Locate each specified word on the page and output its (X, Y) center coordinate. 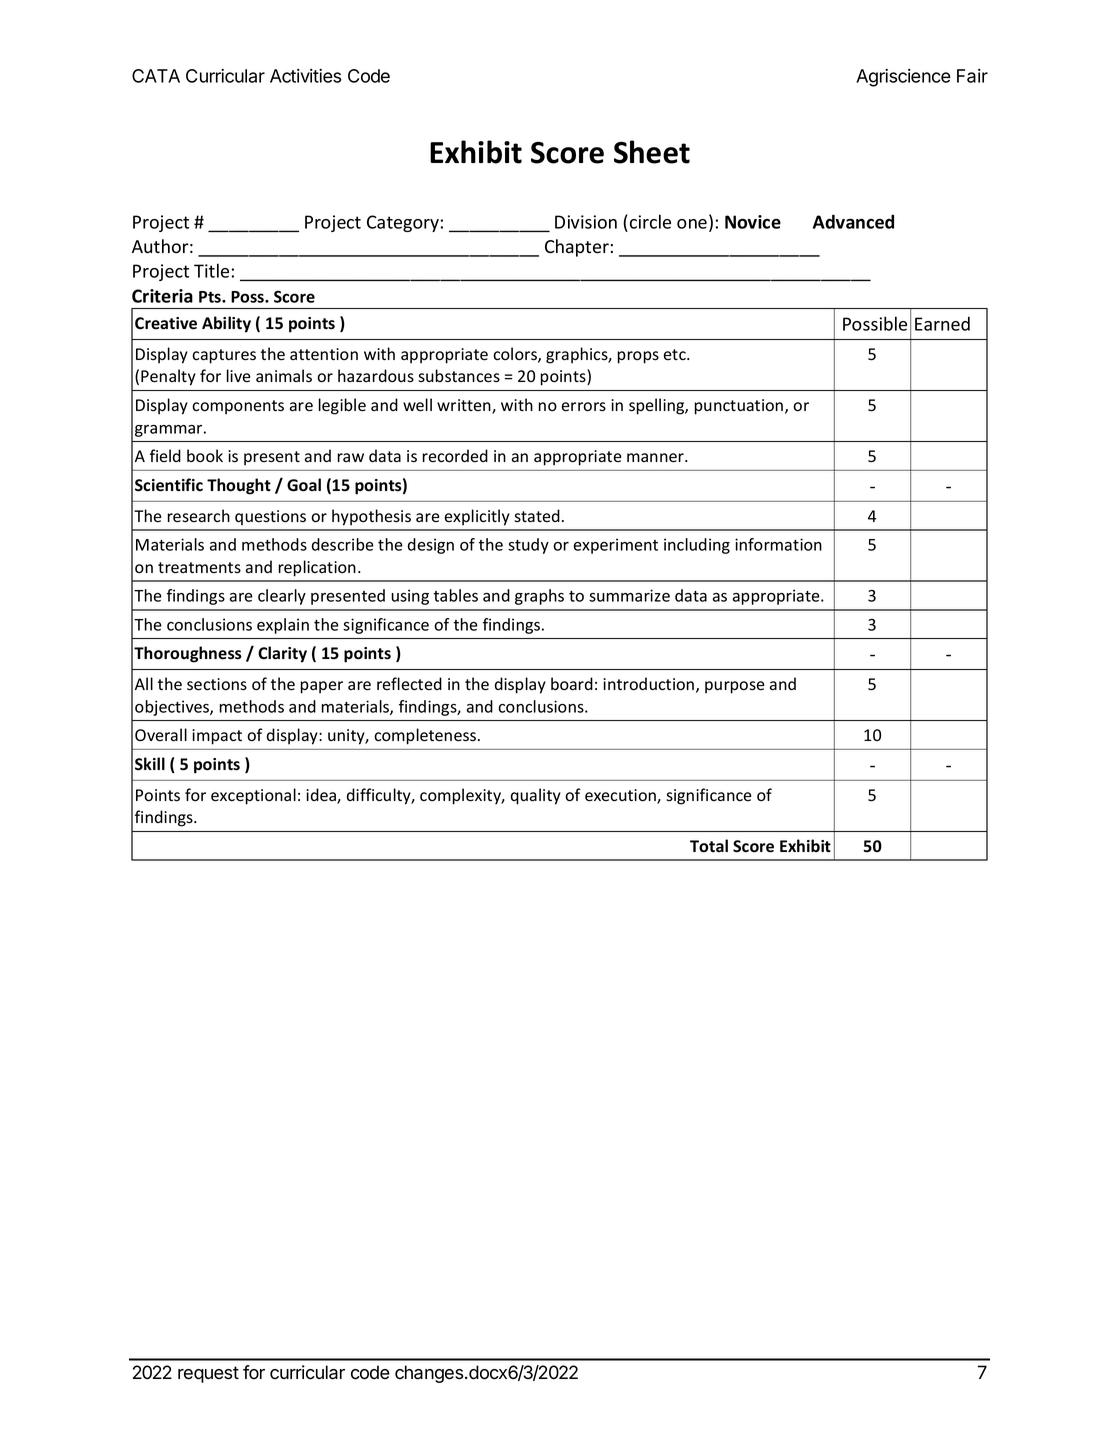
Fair (972, 76)
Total (709, 846)
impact (217, 737)
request (208, 1374)
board (572, 684)
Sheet (652, 152)
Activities (305, 76)
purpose (734, 687)
